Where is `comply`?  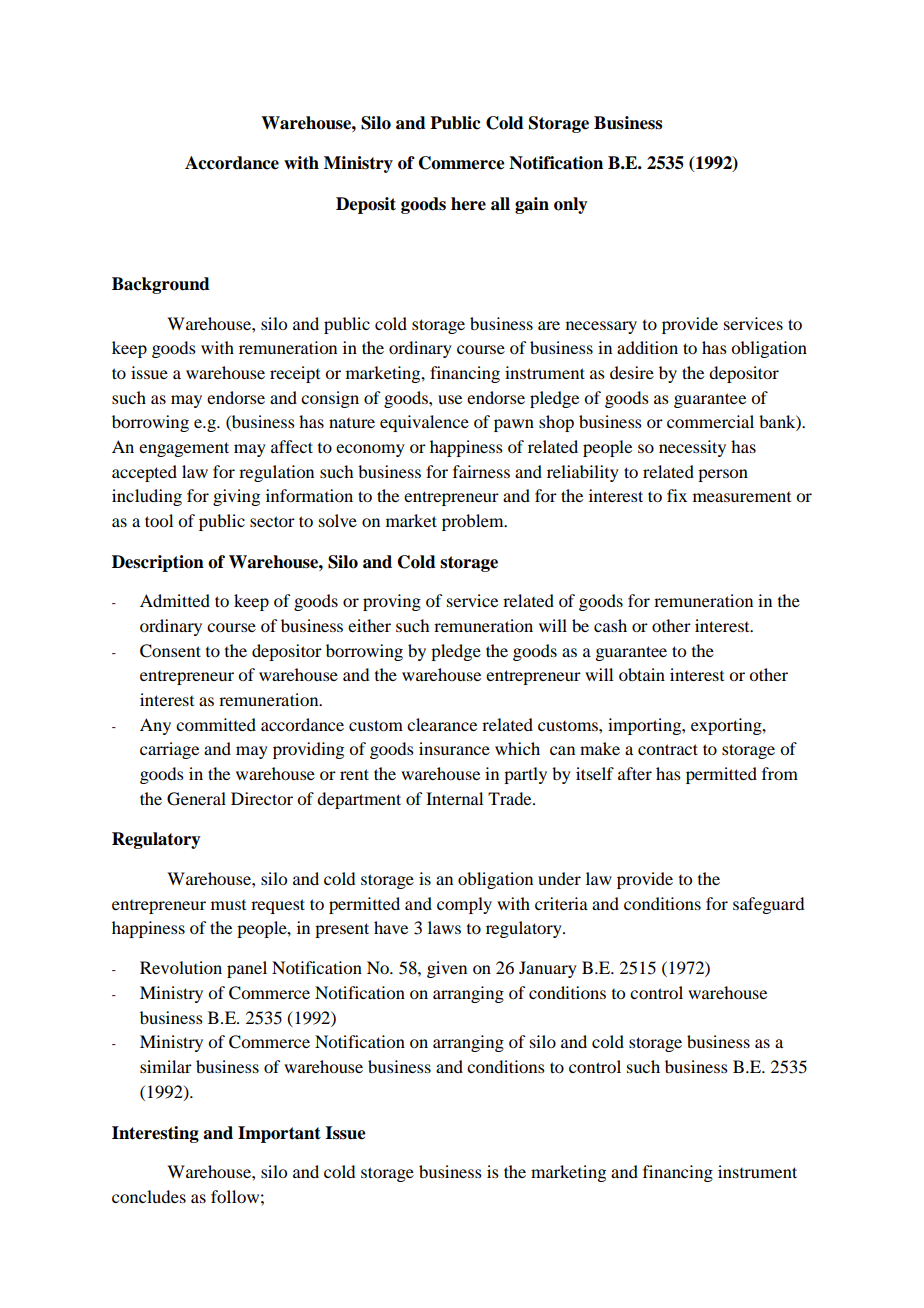
comply is located at coordinates (464, 905).
